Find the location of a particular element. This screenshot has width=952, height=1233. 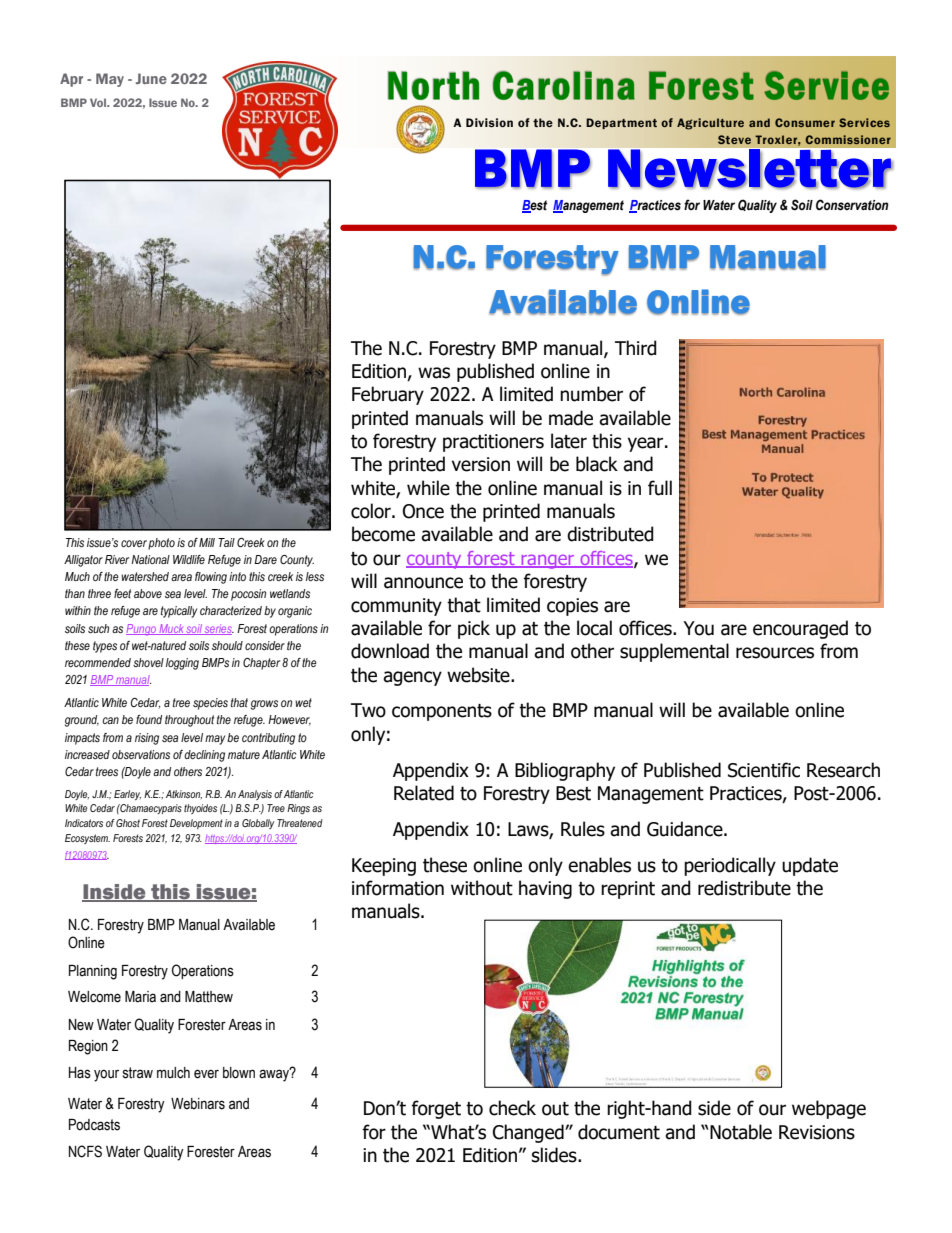

full is located at coordinates (660, 488).
